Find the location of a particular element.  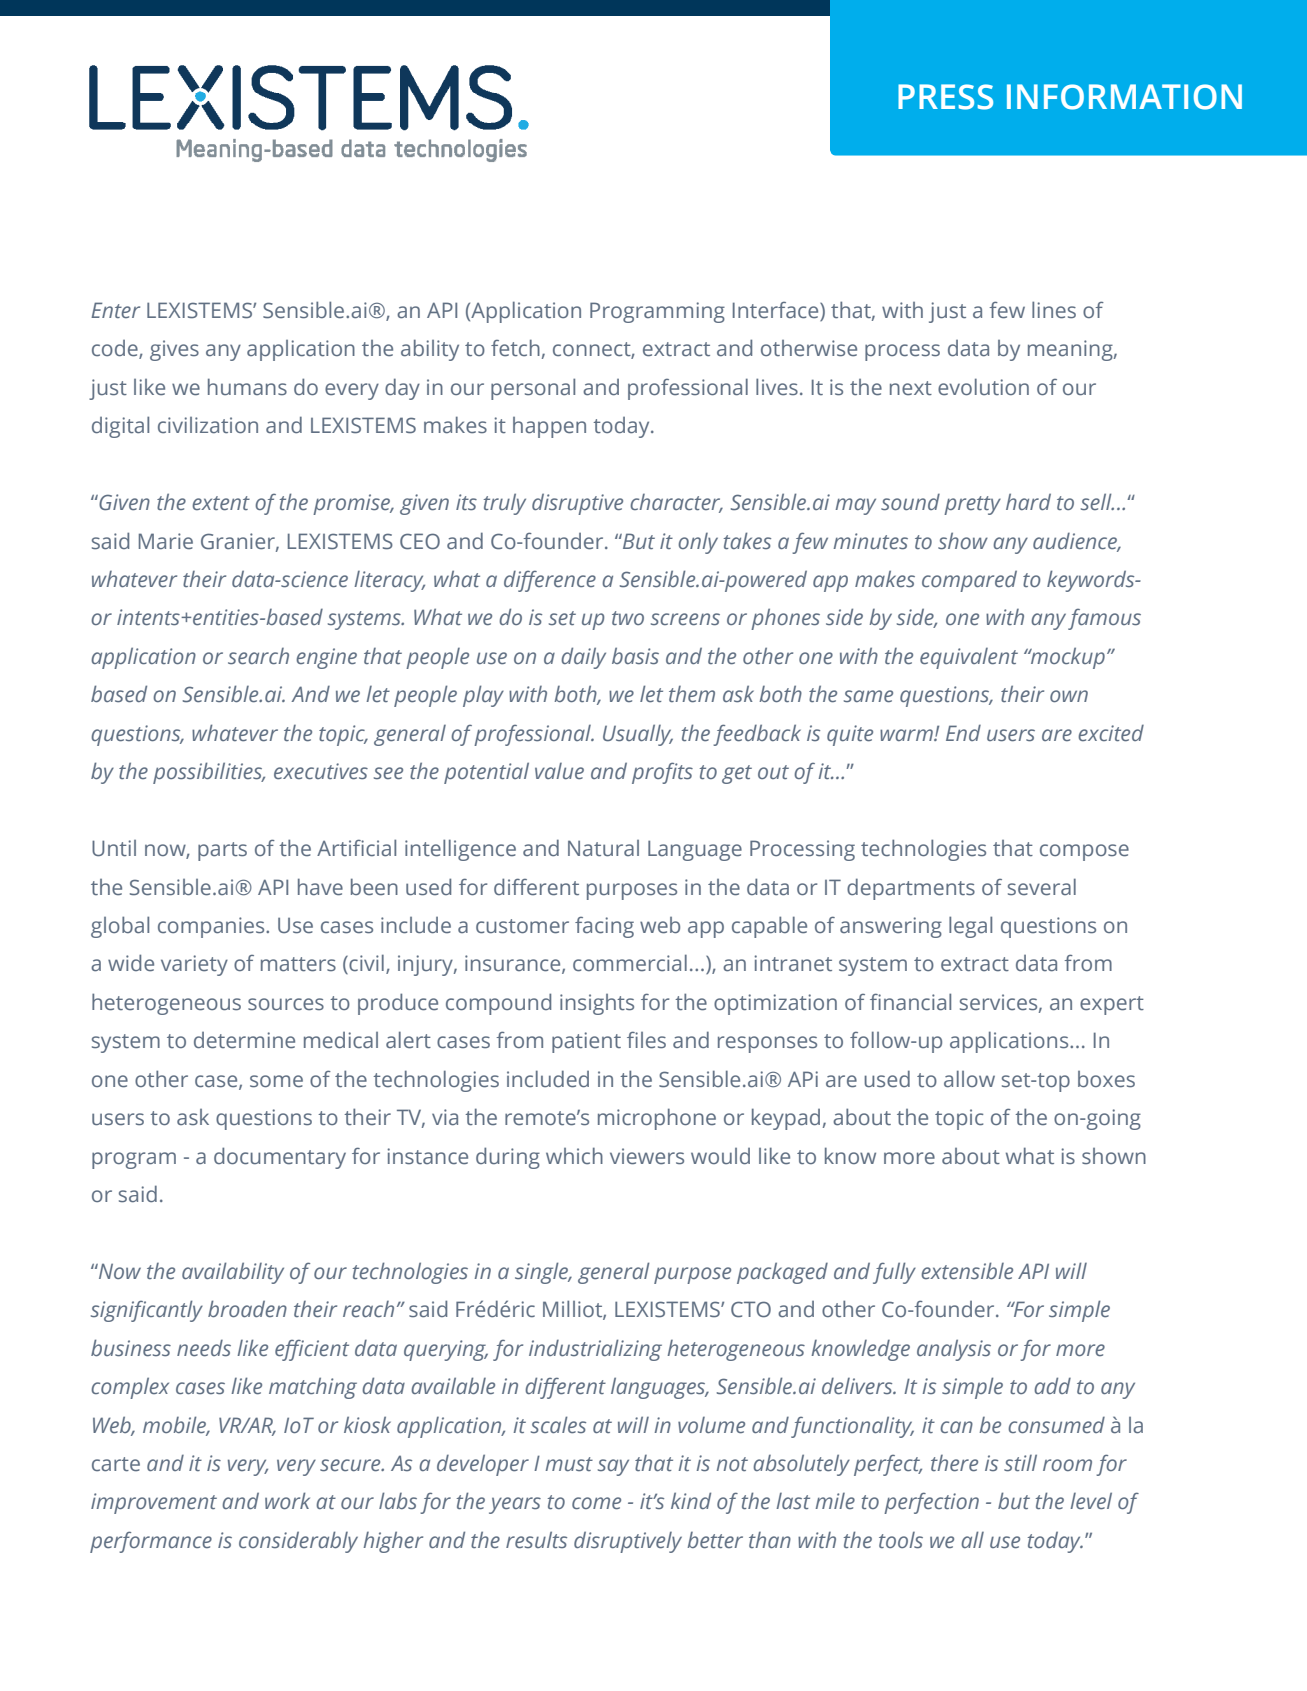

character is located at coordinates (676, 503).
